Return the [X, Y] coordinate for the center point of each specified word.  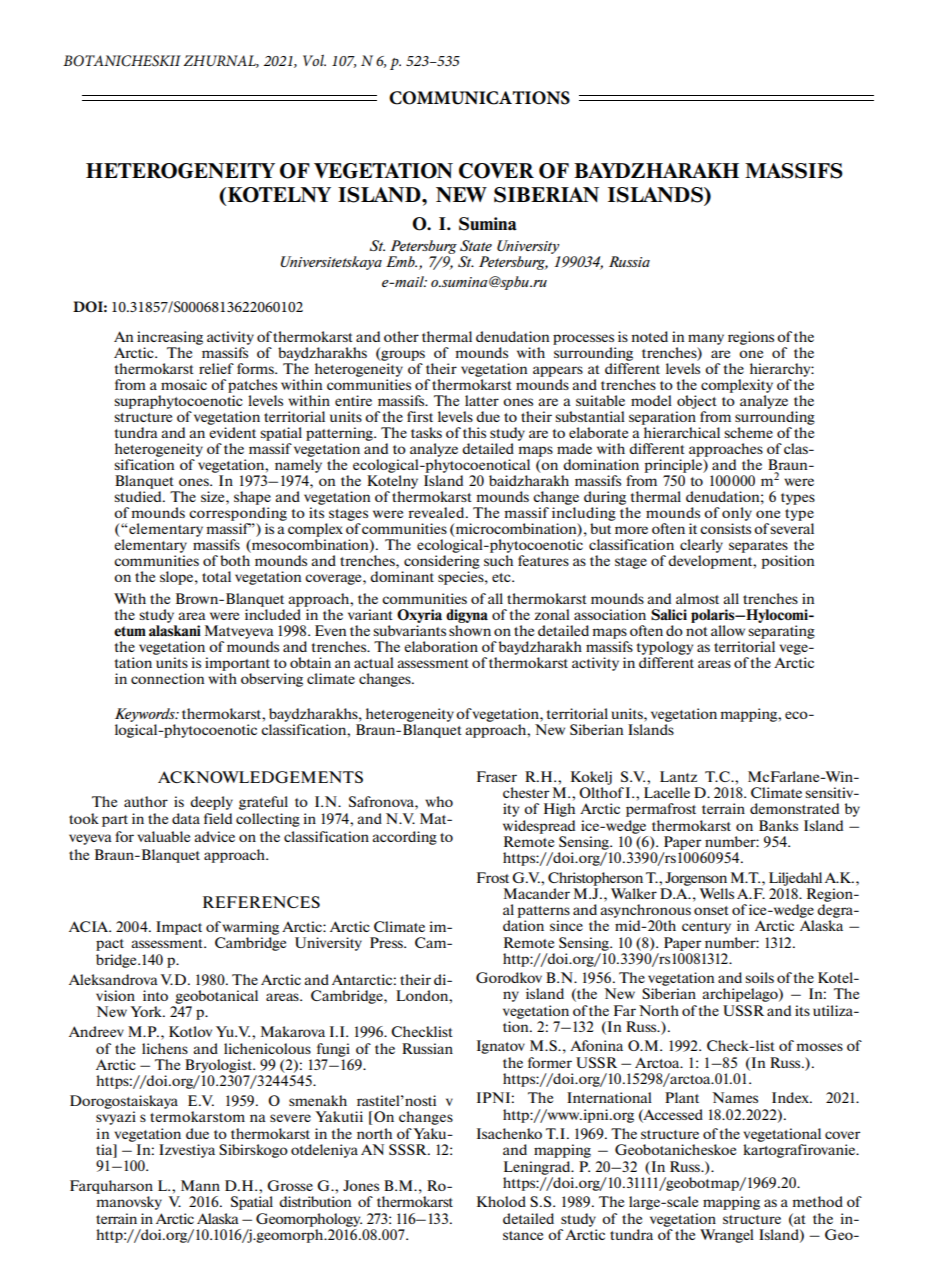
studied [139, 496]
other [401, 336]
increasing [170, 338]
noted [650, 336]
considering [442, 560]
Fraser [497, 776]
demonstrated [794, 808]
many [706, 339]
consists [725, 528]
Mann [200, 1185]
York [147, 1011]
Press [387, 942]
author [146, 801]
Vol [314, 60]
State [476, 245]
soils [759, 977]
